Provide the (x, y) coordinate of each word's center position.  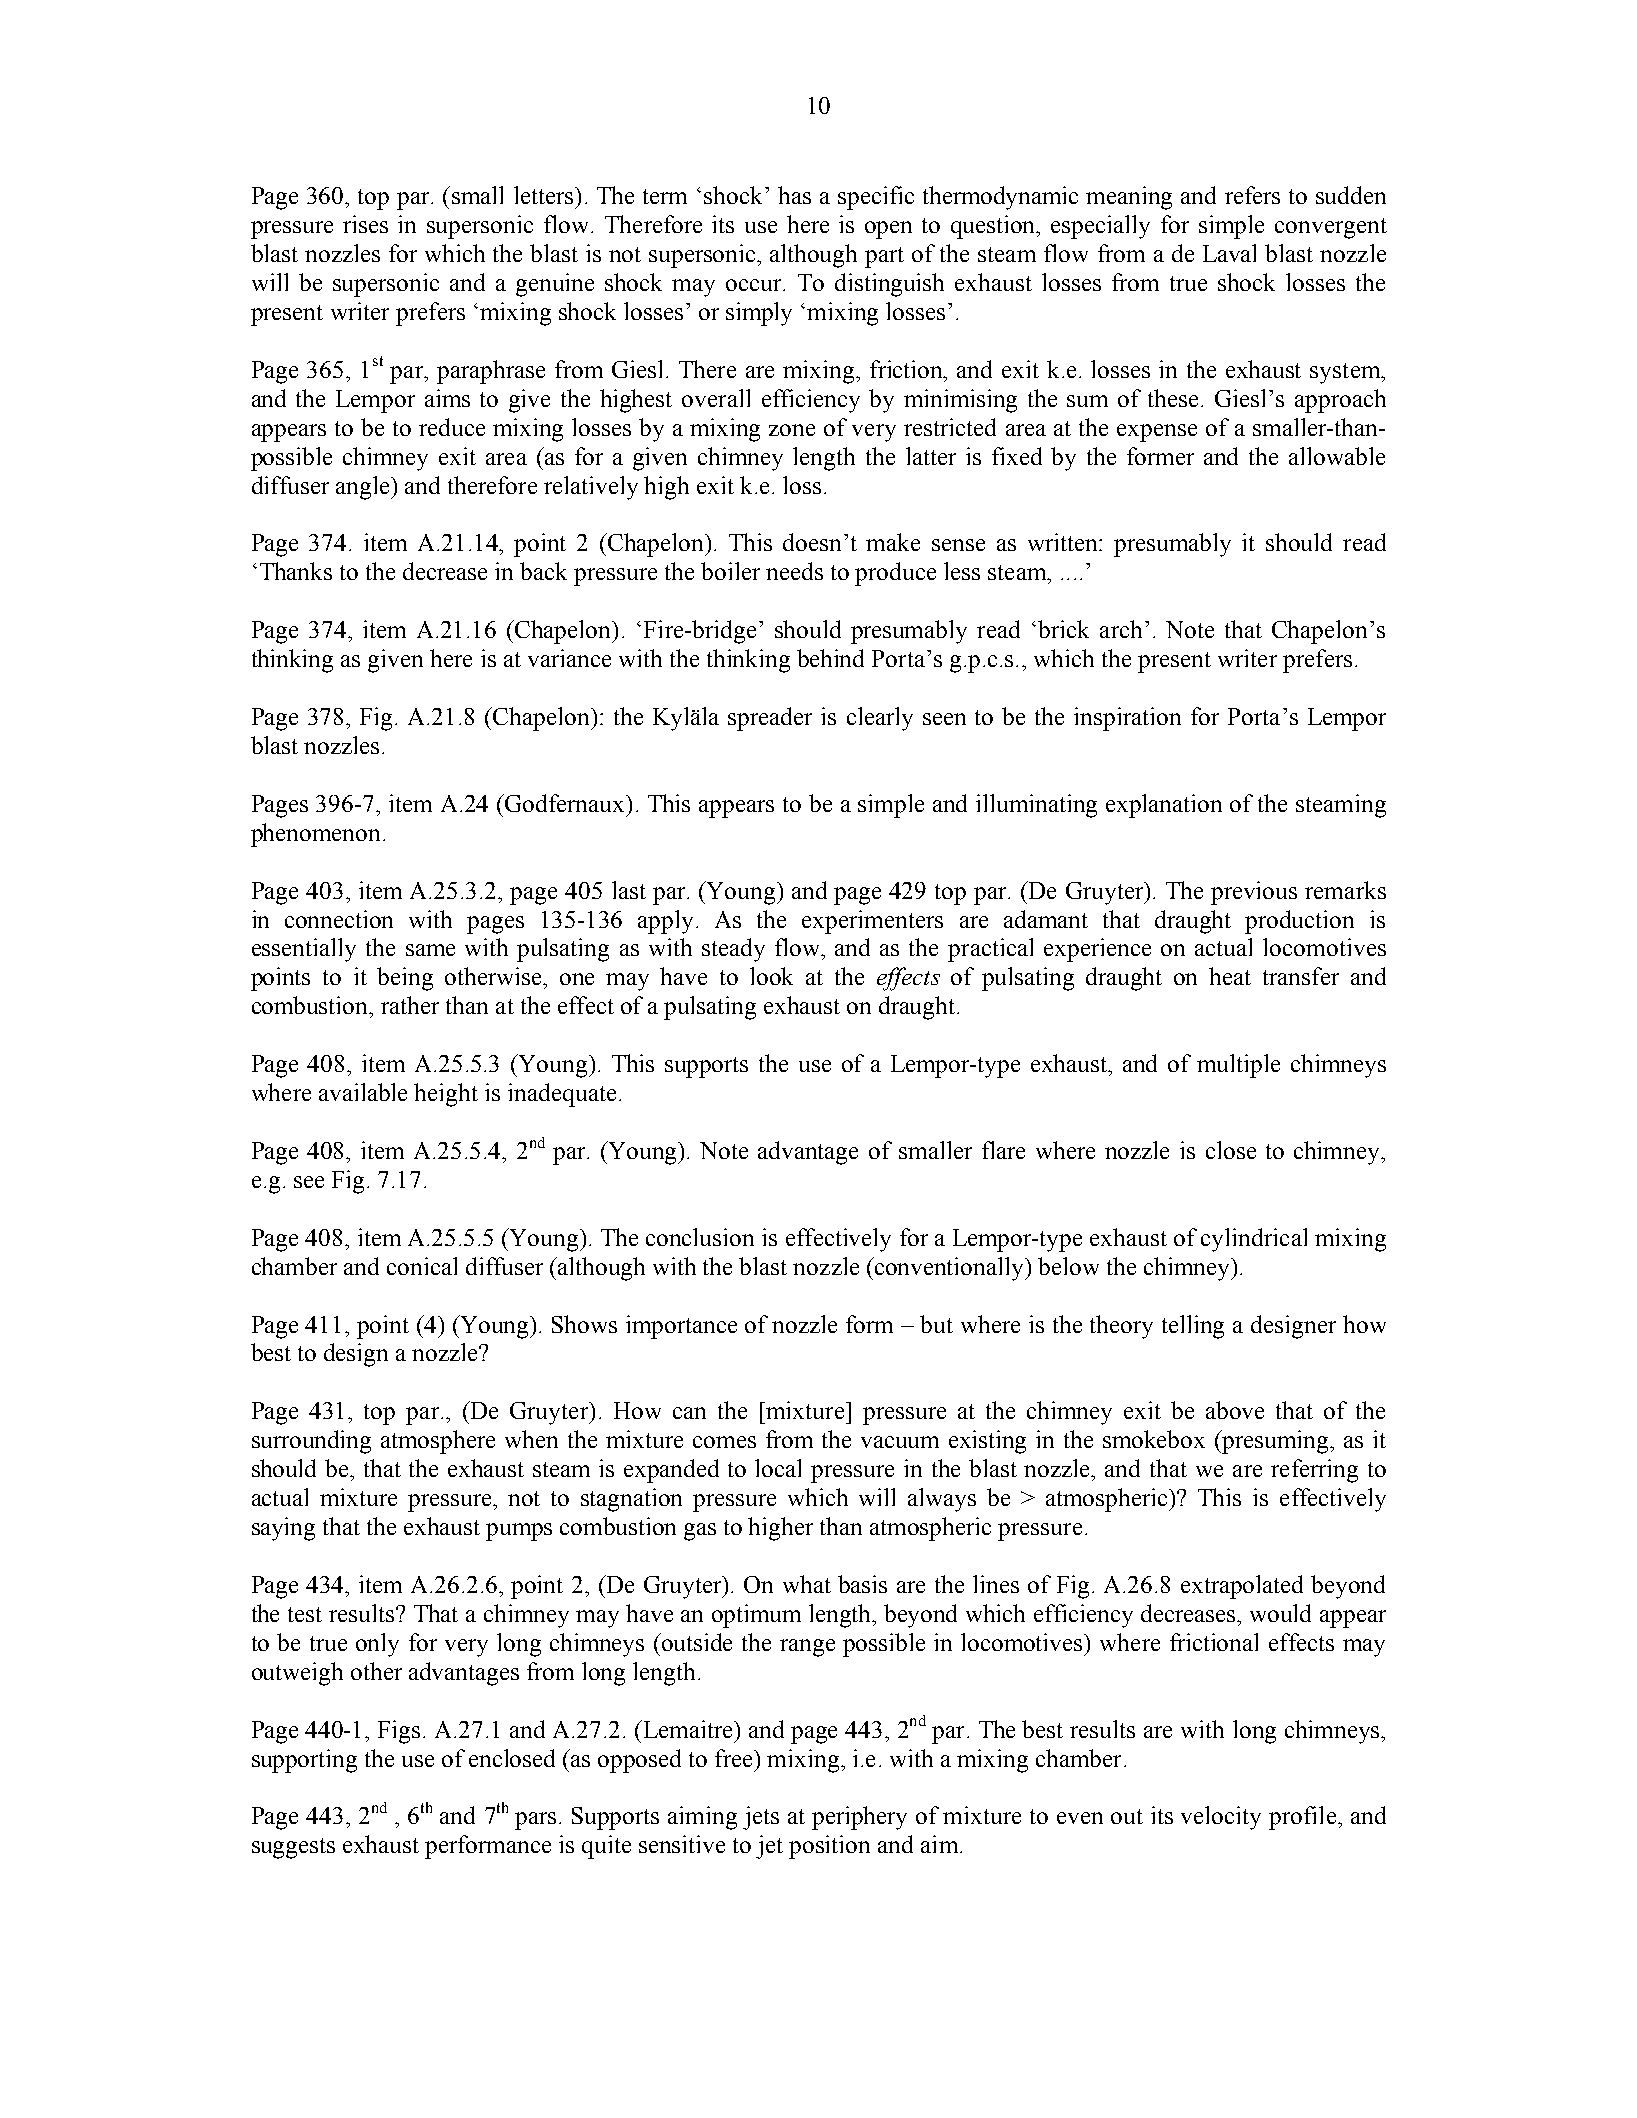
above (1235, 1410)
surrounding (311, 1442)
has (794, 195)
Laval (1229, 253)
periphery (859, 1818)
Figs (399, 1732)
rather (410, 1005)
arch (1121, 629)
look (771, 976)
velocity (1221, 1818)
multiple (1238, 1066)
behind (830, 658)
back (543, 571)
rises (365, 224)
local (778, 1468)
